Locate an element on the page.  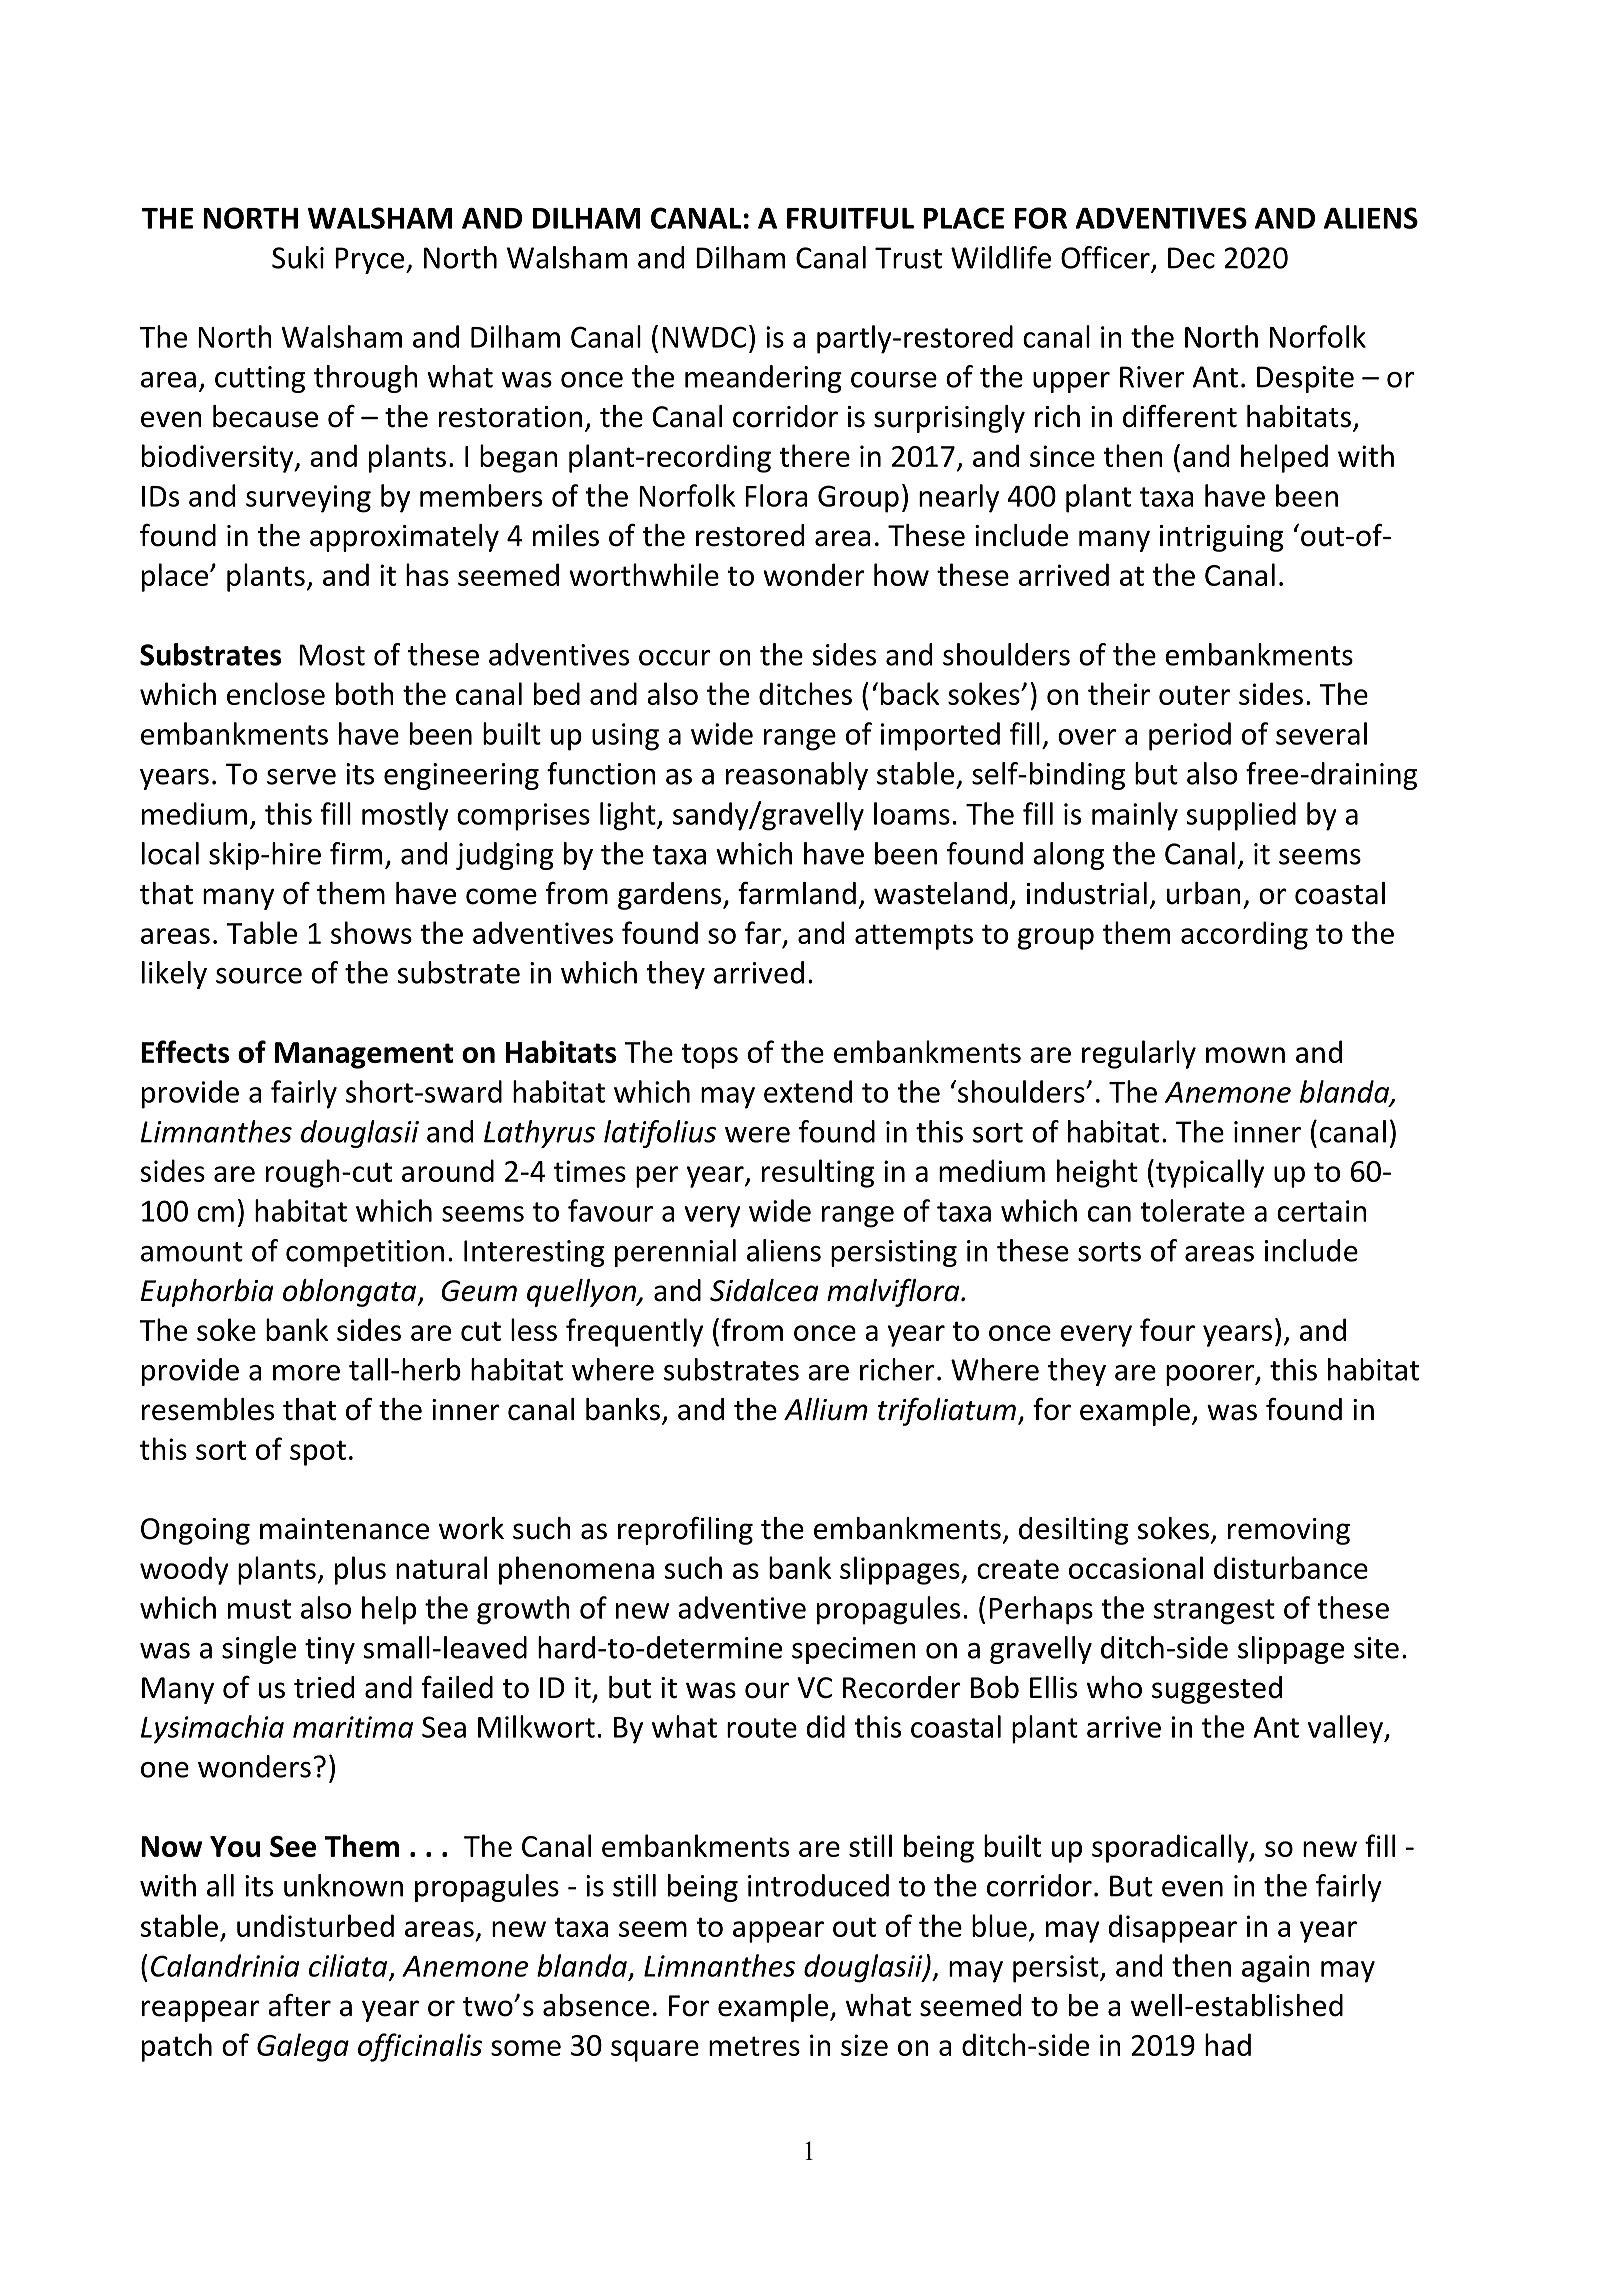
reasonably is located at coordinates (797, 776).
